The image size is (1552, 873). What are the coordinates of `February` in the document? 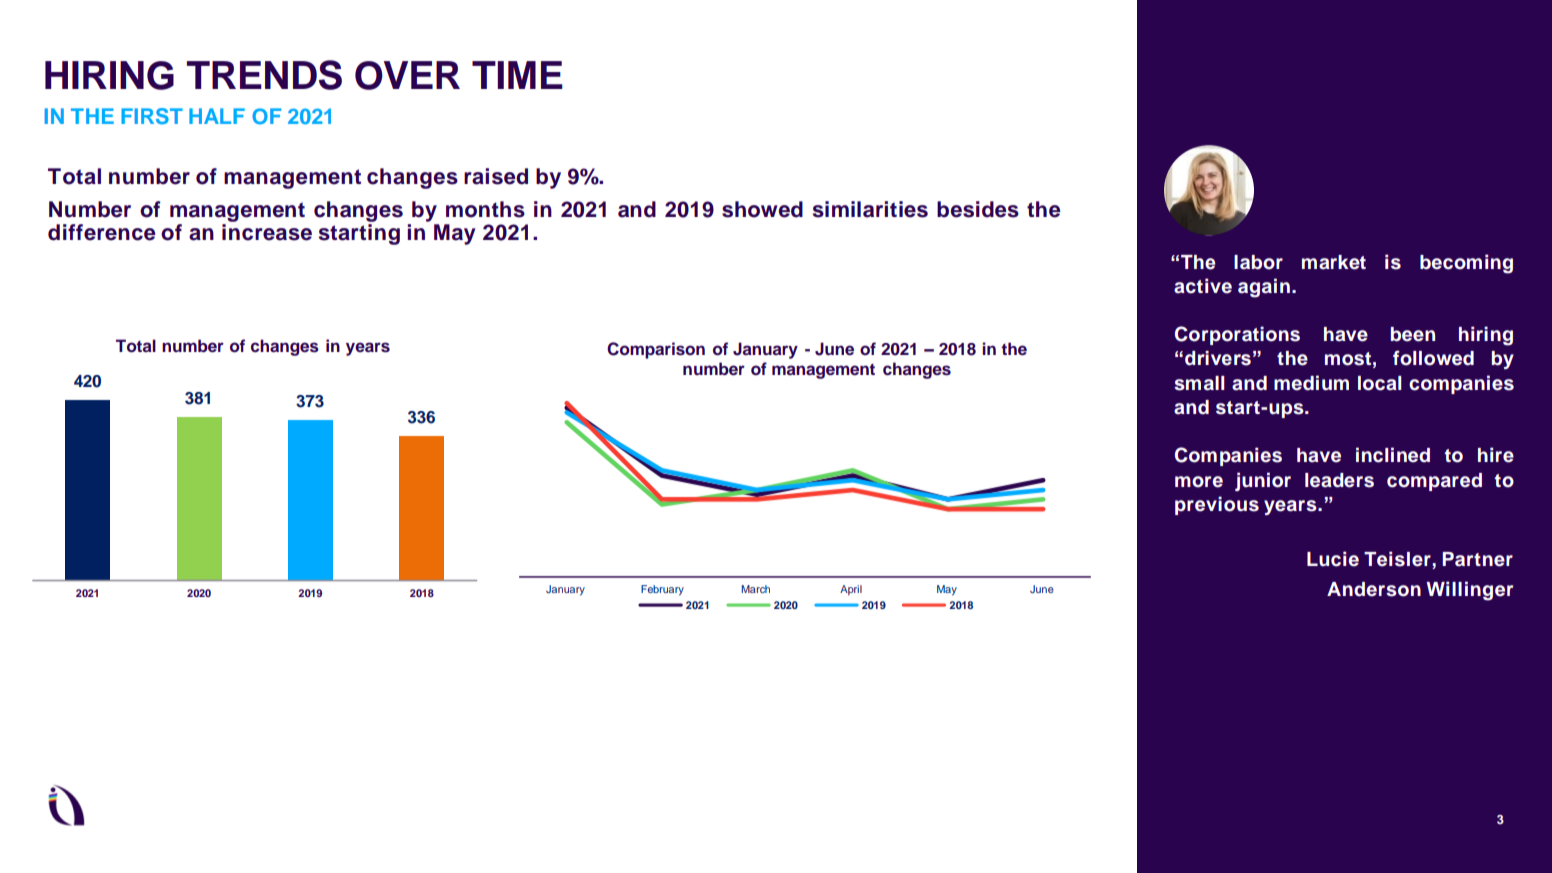 It's located at (662, 590).
